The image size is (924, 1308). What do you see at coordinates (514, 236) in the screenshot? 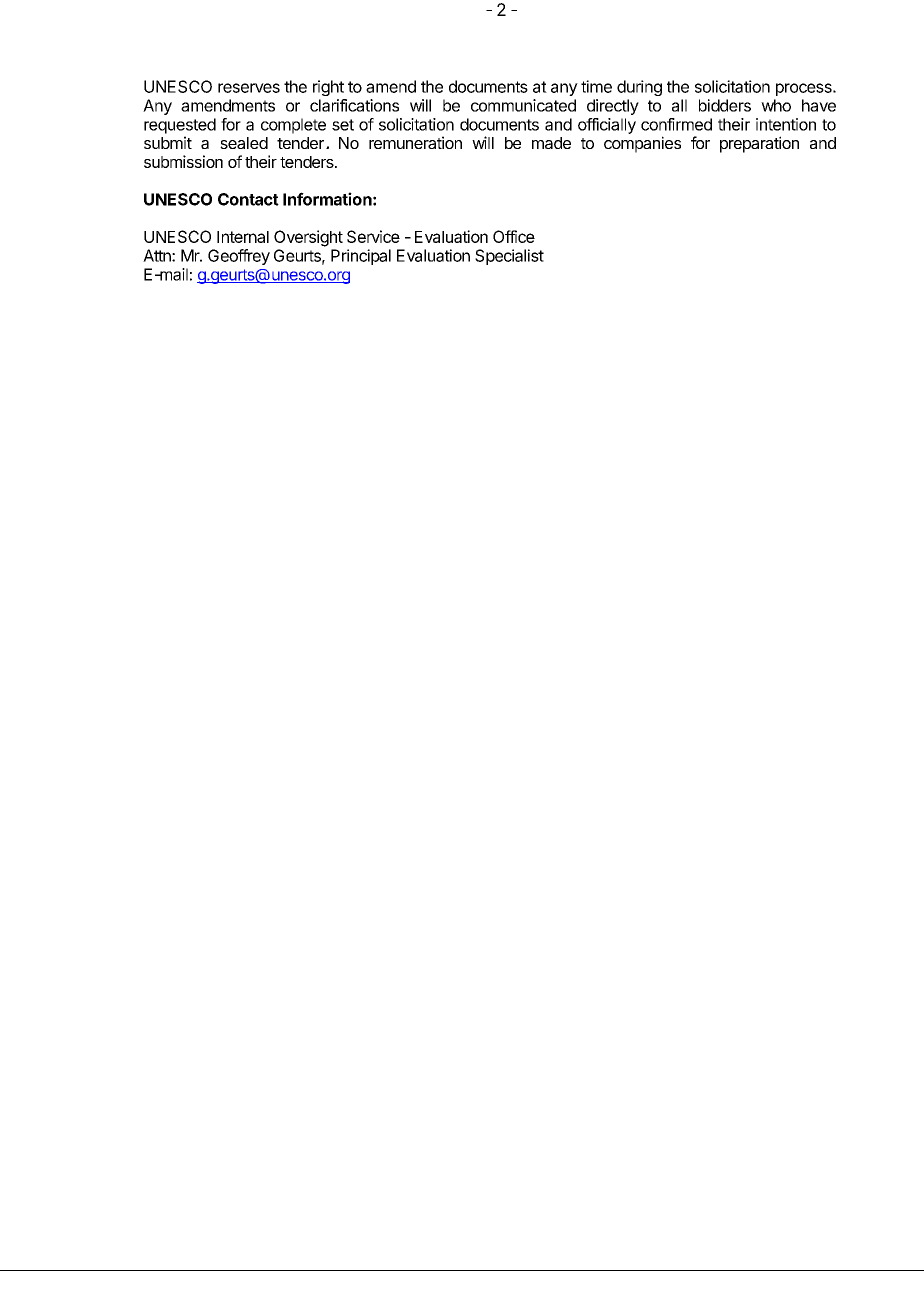
I see `Office` at bounding box center [514, 236].
